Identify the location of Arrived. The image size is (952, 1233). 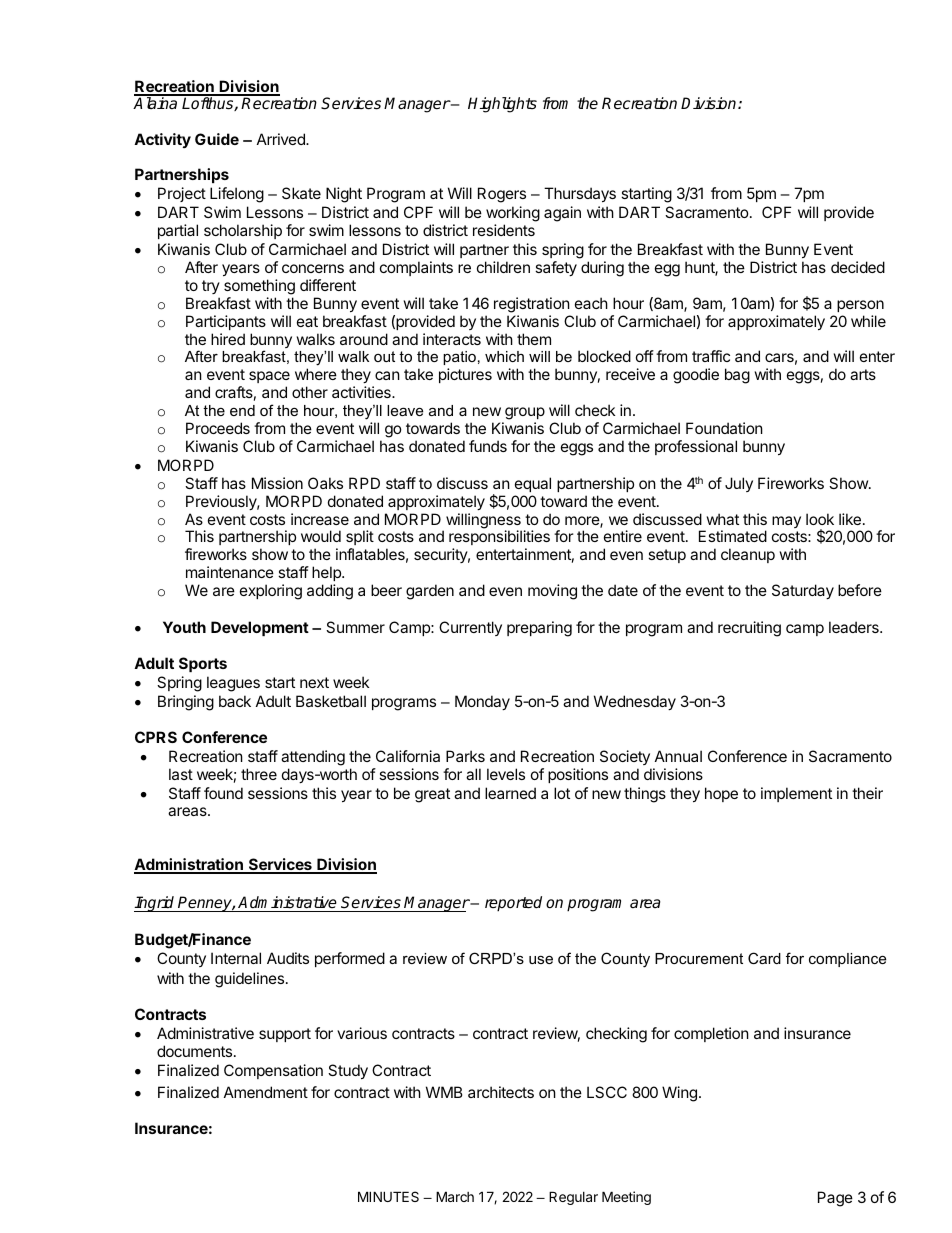
(282, 139).
